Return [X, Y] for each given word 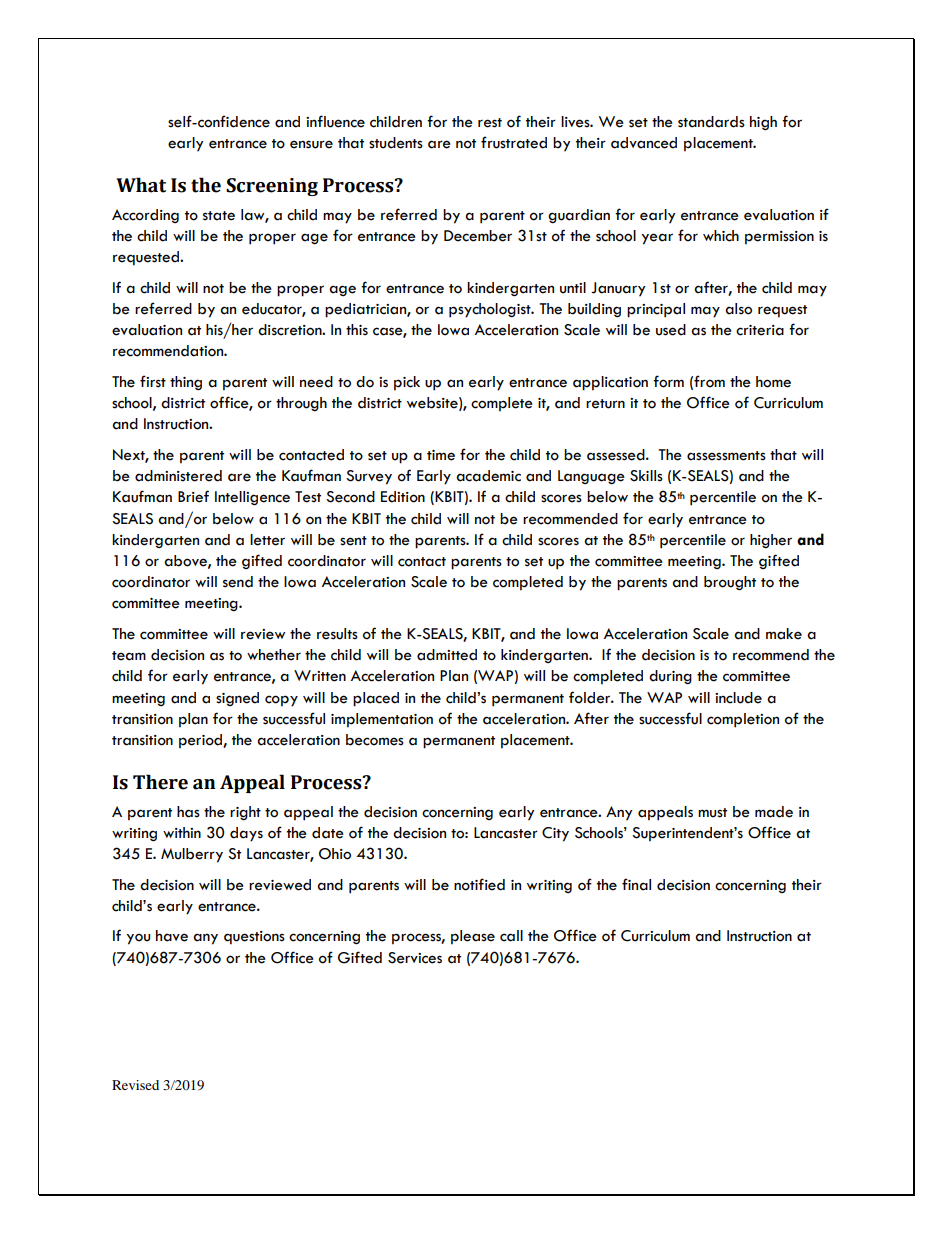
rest [490, 123]
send [238, 582]
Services [415, 958]
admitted [447, 655]
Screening [272, 187]
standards [711, 122]
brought [730, 583]
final [636, 884]
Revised [135, 1085]
